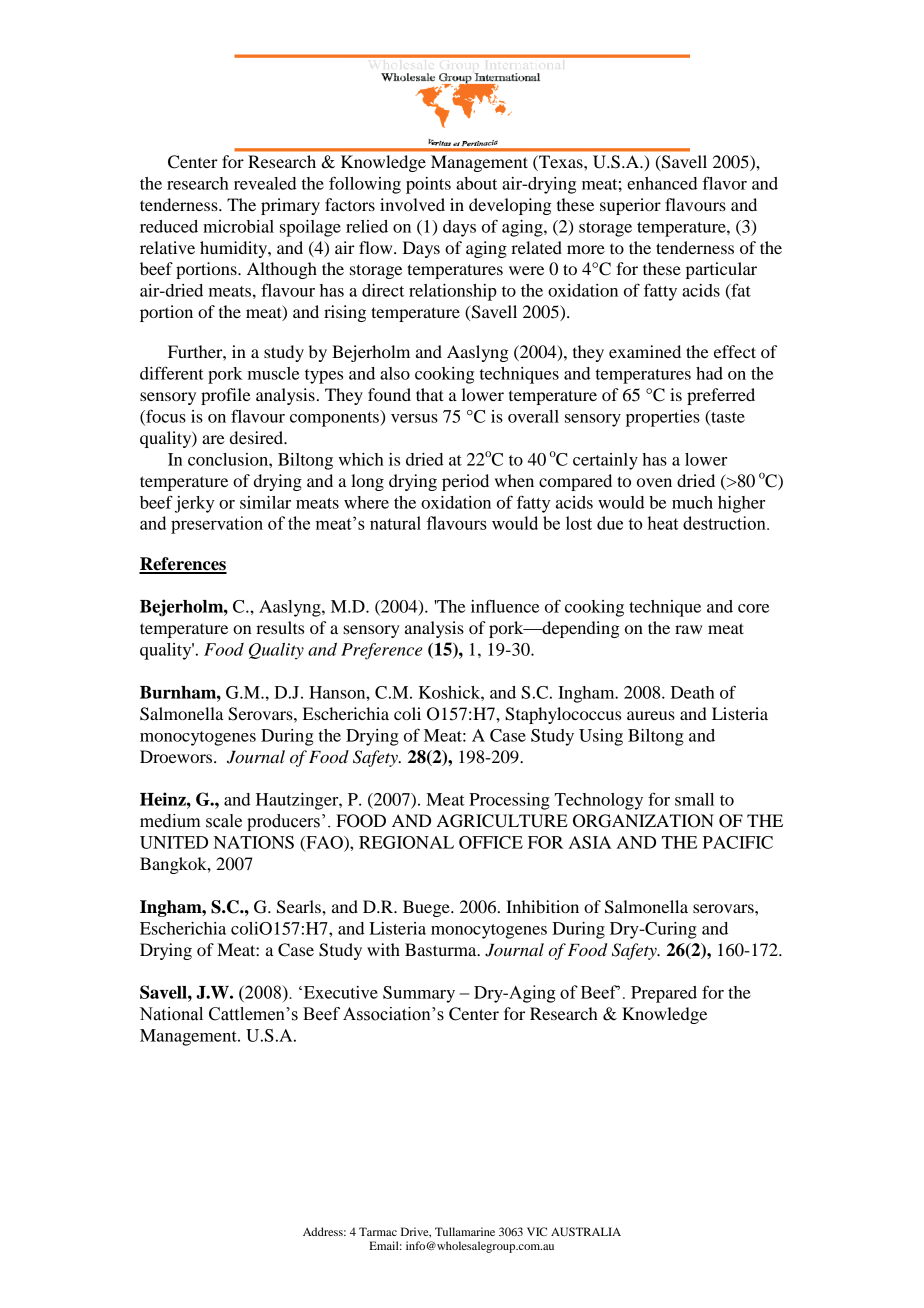  Describe the element at coordinates (280, 627) in the image. I see `results` at that location.
